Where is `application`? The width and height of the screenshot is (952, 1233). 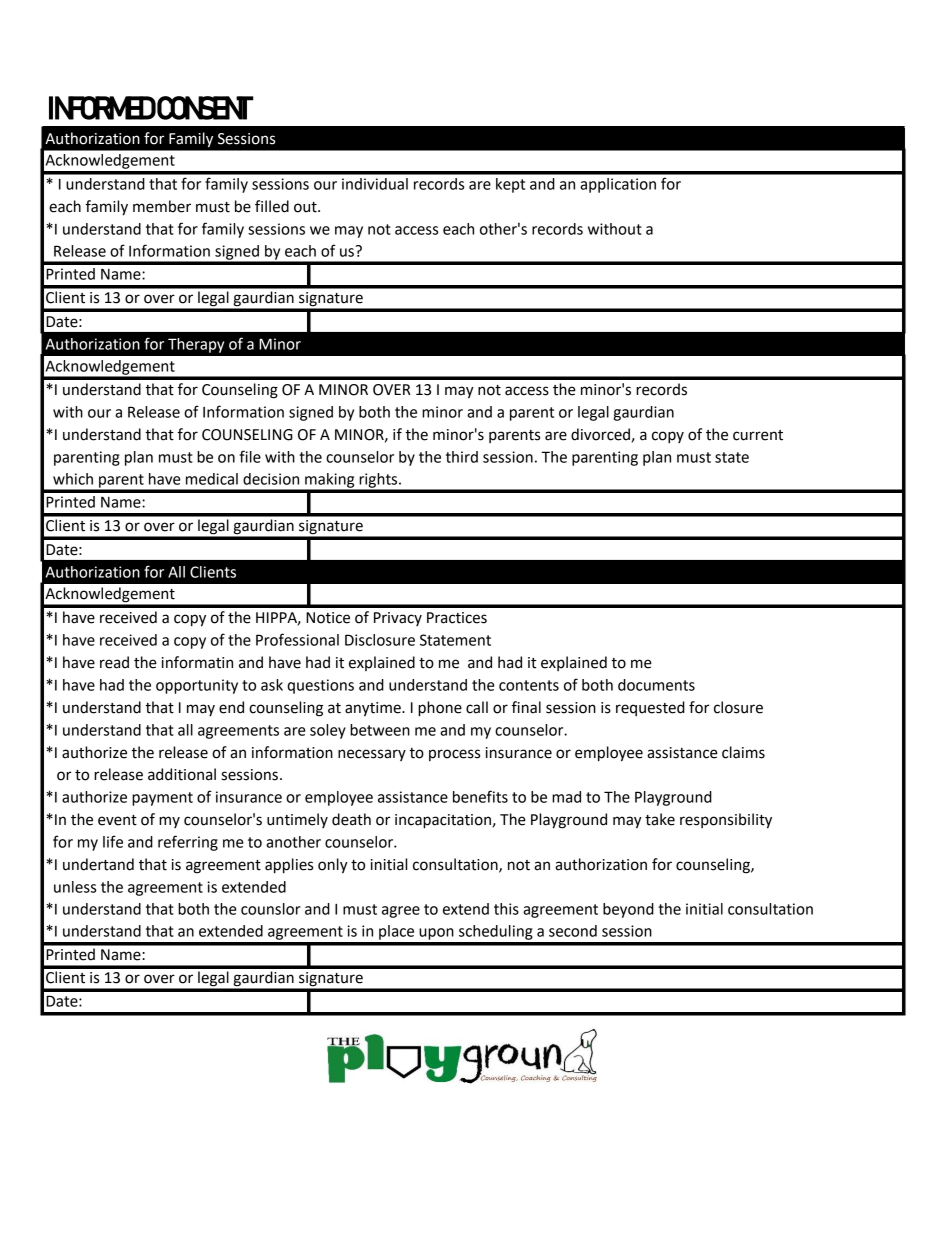
application is located at coordinates (618, 185).
